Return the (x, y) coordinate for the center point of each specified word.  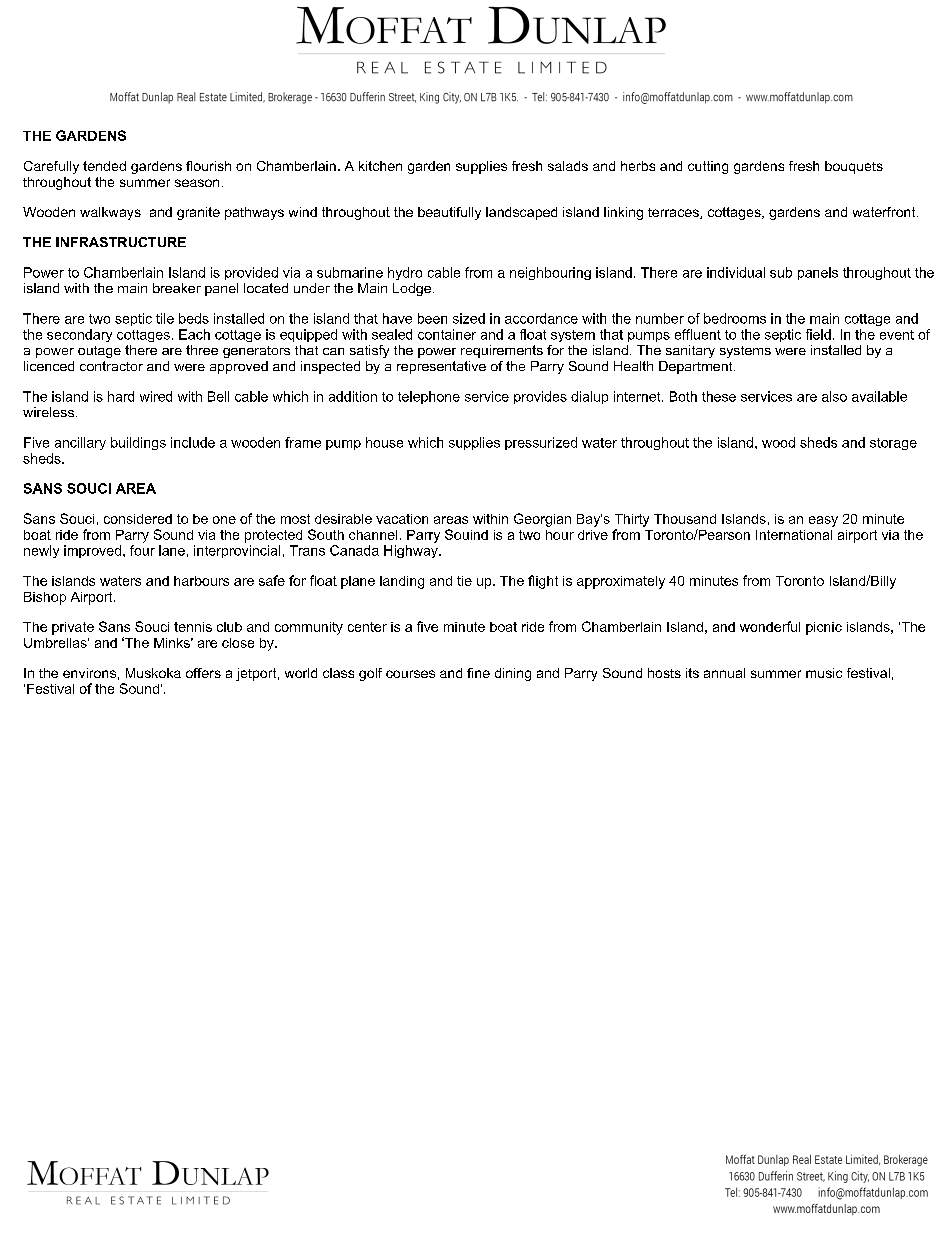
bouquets (854, 167)
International (794, 535)
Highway (412, 551)
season (197, 183)
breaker (177, 288)
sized (469, 318)
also (834, 396)
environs (89, 673)
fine (478, 673)
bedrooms (735, 318)
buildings (138, 443)
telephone (429, 397)
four (142, 550)
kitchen (380, 166)
